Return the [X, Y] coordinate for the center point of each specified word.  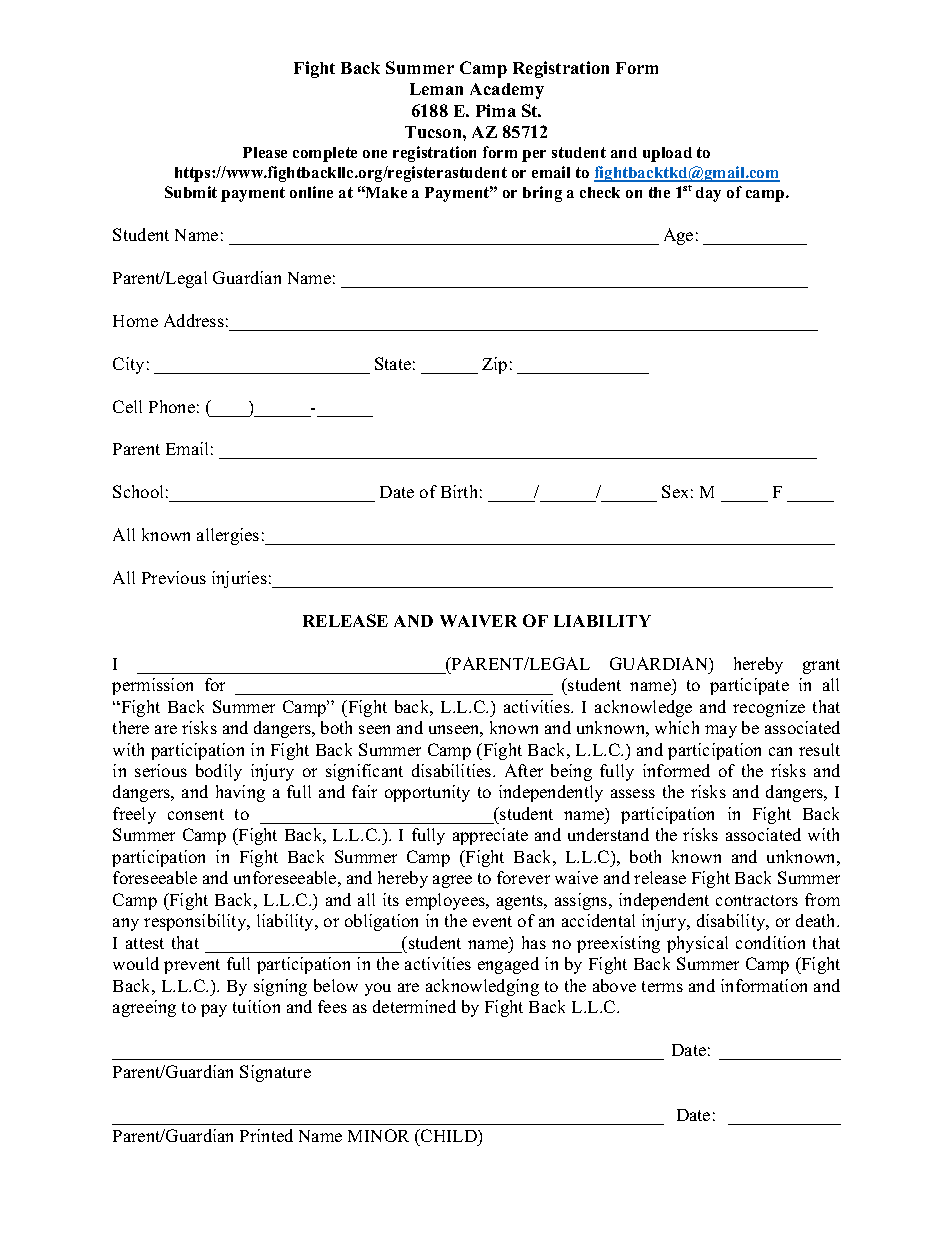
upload [667, 154]
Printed [266, 1135]
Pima [496, 110]
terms [662, 986]
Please [265, 152]
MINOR [378, 1135]
